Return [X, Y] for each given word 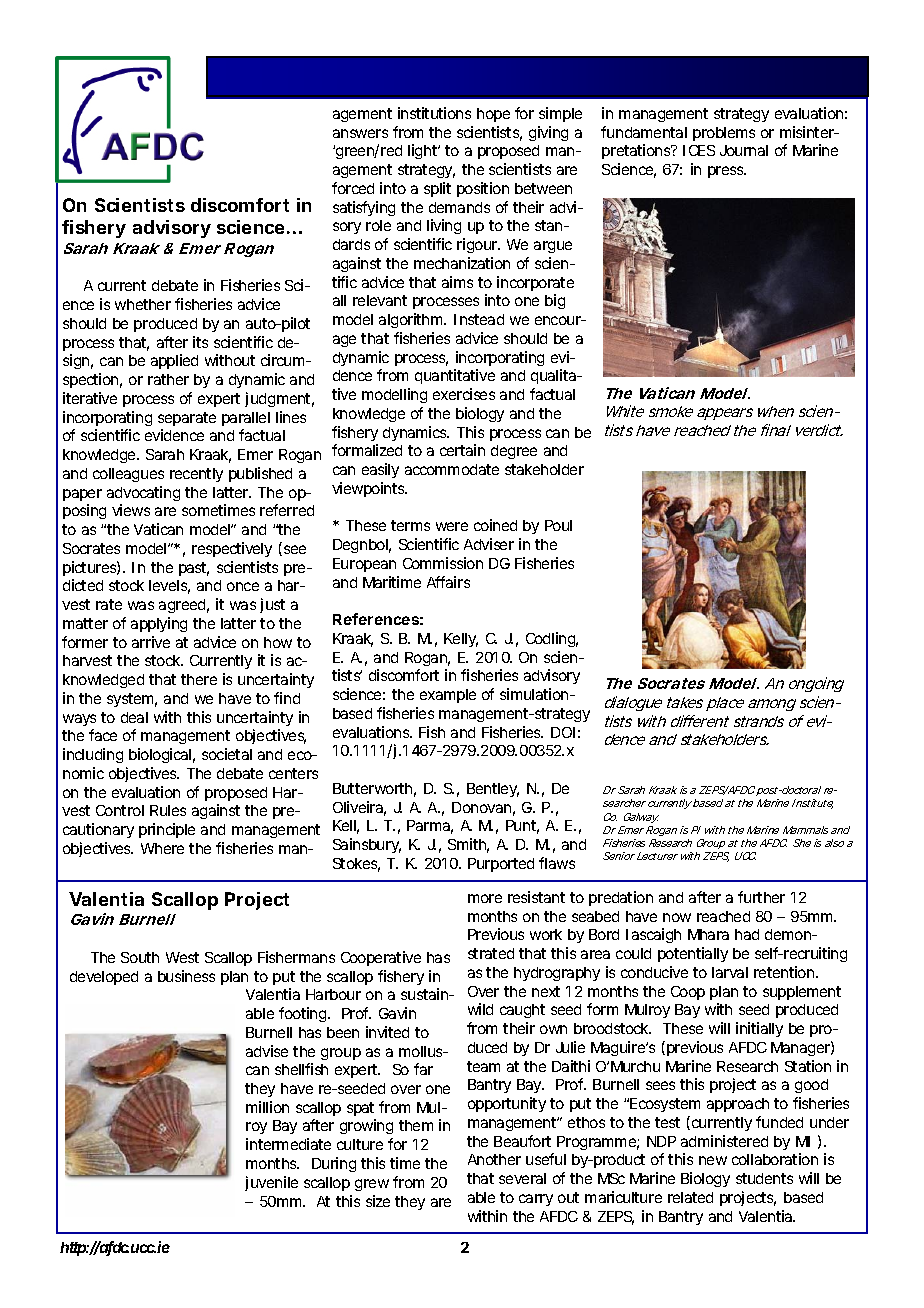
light [424, 151]
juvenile [271, 1183]
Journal [744, 150]
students [764, 1178]
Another [494, 1159]
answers [360, 133]
